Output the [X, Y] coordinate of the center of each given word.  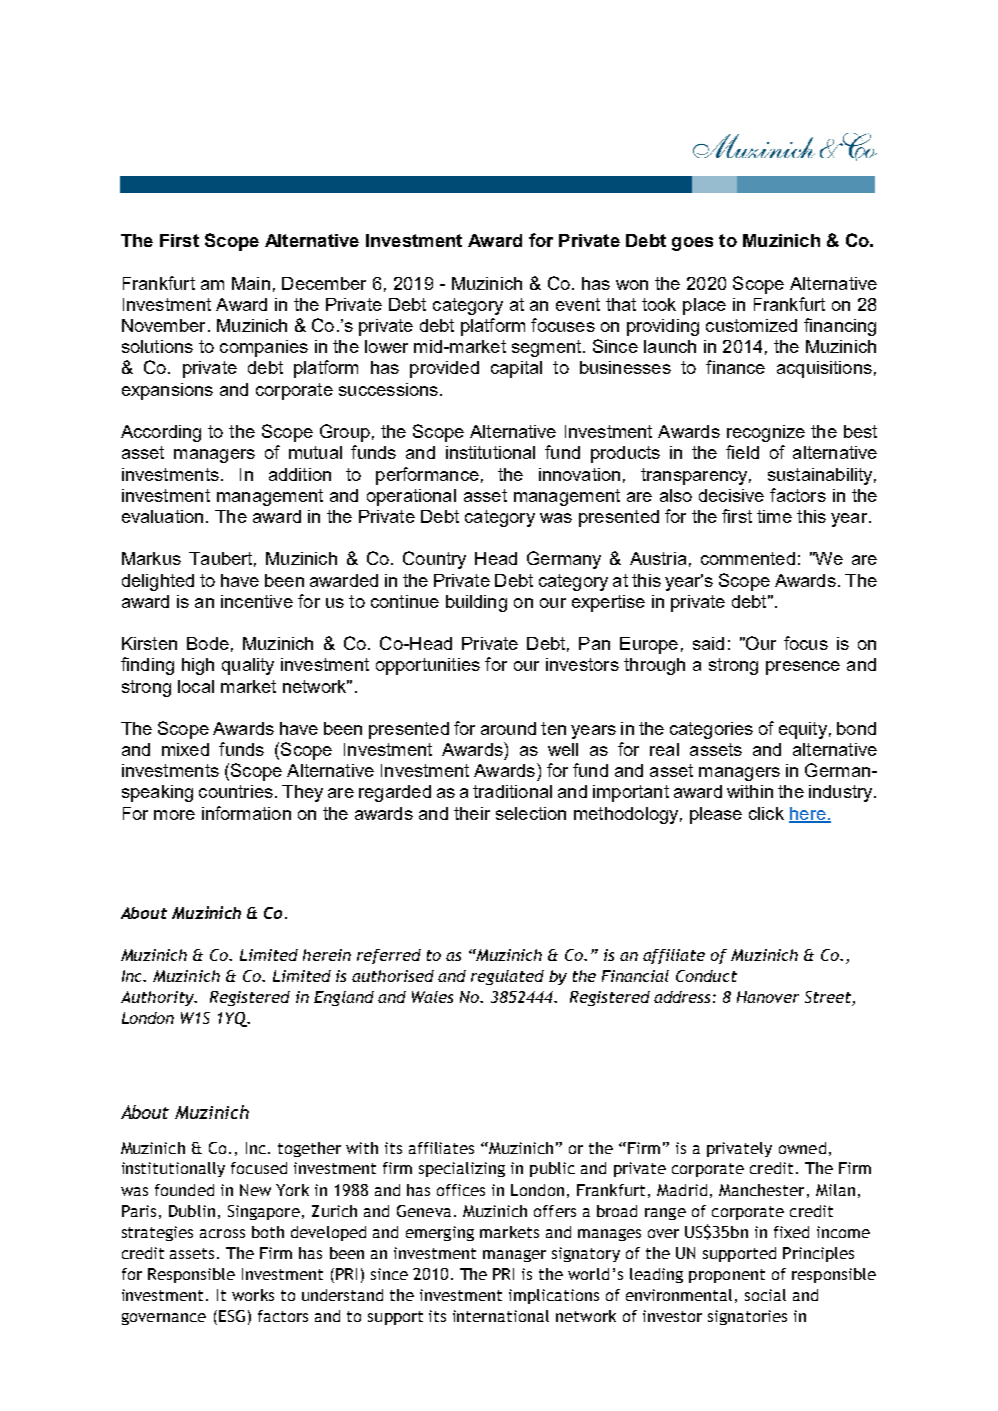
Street [828, 997]
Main [251, 283]
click [766, 813]
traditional [512, 791]
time [774, 516]
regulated [507, 977]
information [246, 813]
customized [751, 325]
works [253, 1295]
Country [434, 560]
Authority [158, 998]
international [501, 1316]
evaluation [162, 516]
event [578, 304]
